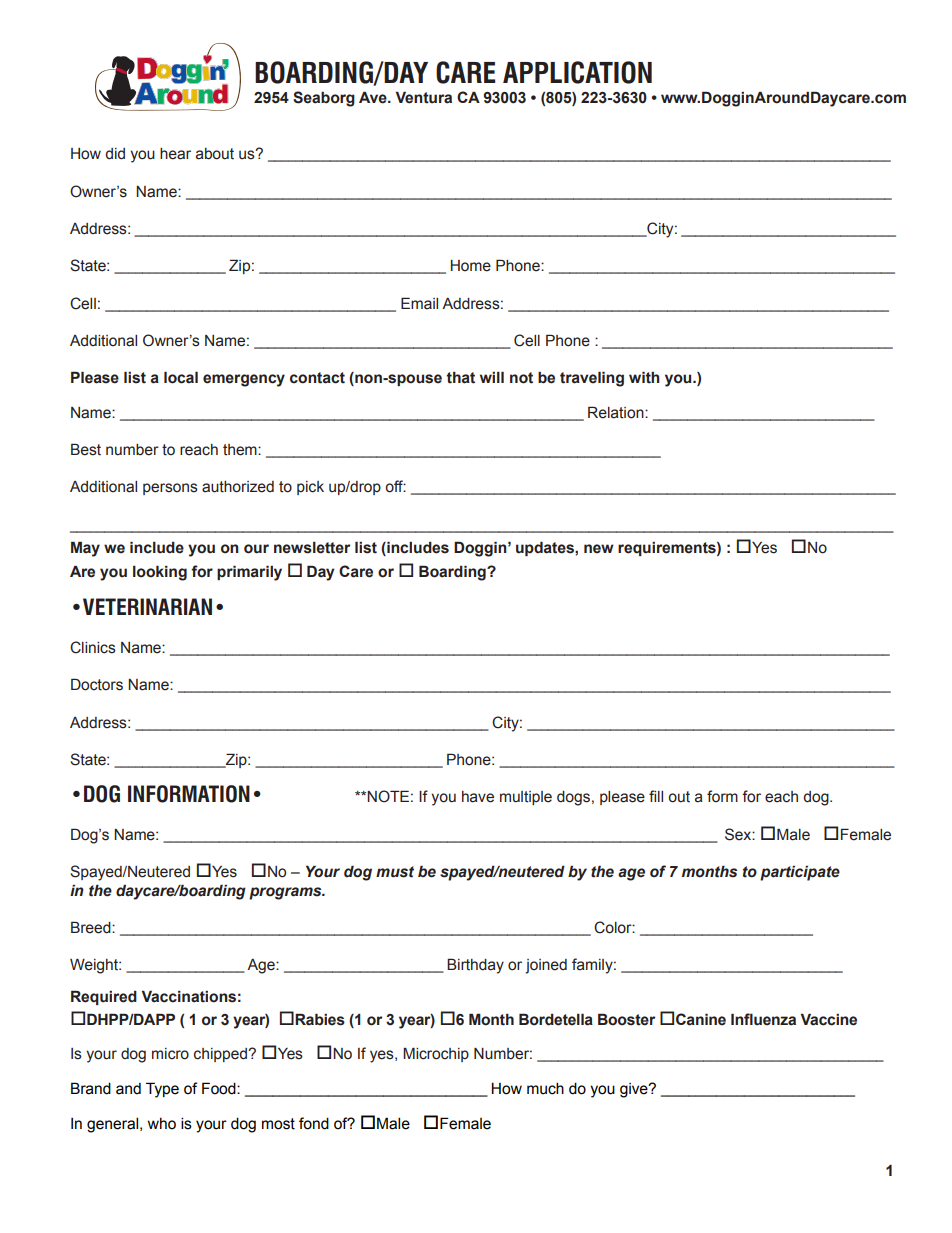 This screenshot has width=952, height=1233. What do you see at coordinates (147, 606) in the screenshot?
I see `VETERINARIAN` at bounding box center [147, 606].
